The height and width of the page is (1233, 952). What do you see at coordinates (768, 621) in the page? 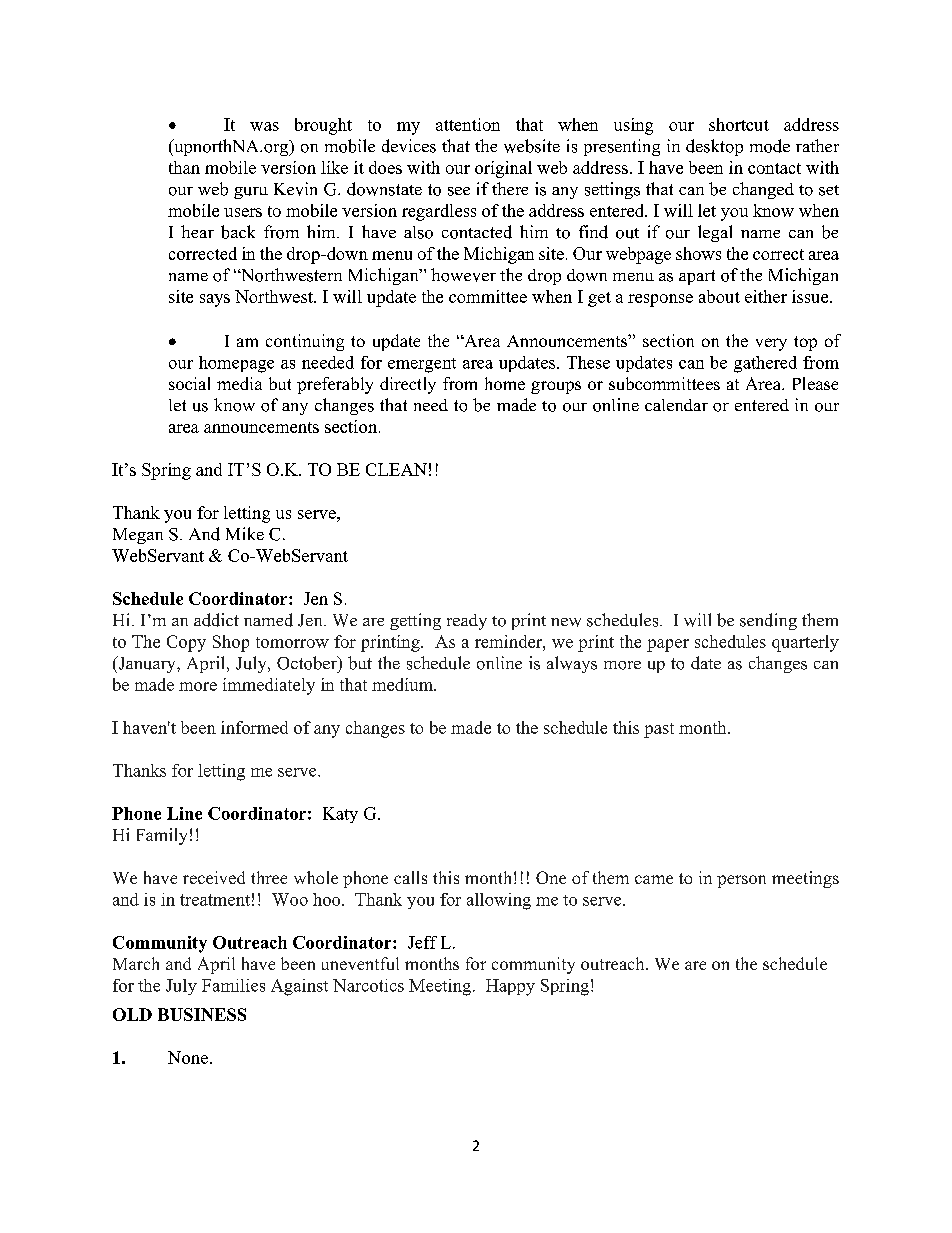
I see `sending` at bounding box center [768, 621].
